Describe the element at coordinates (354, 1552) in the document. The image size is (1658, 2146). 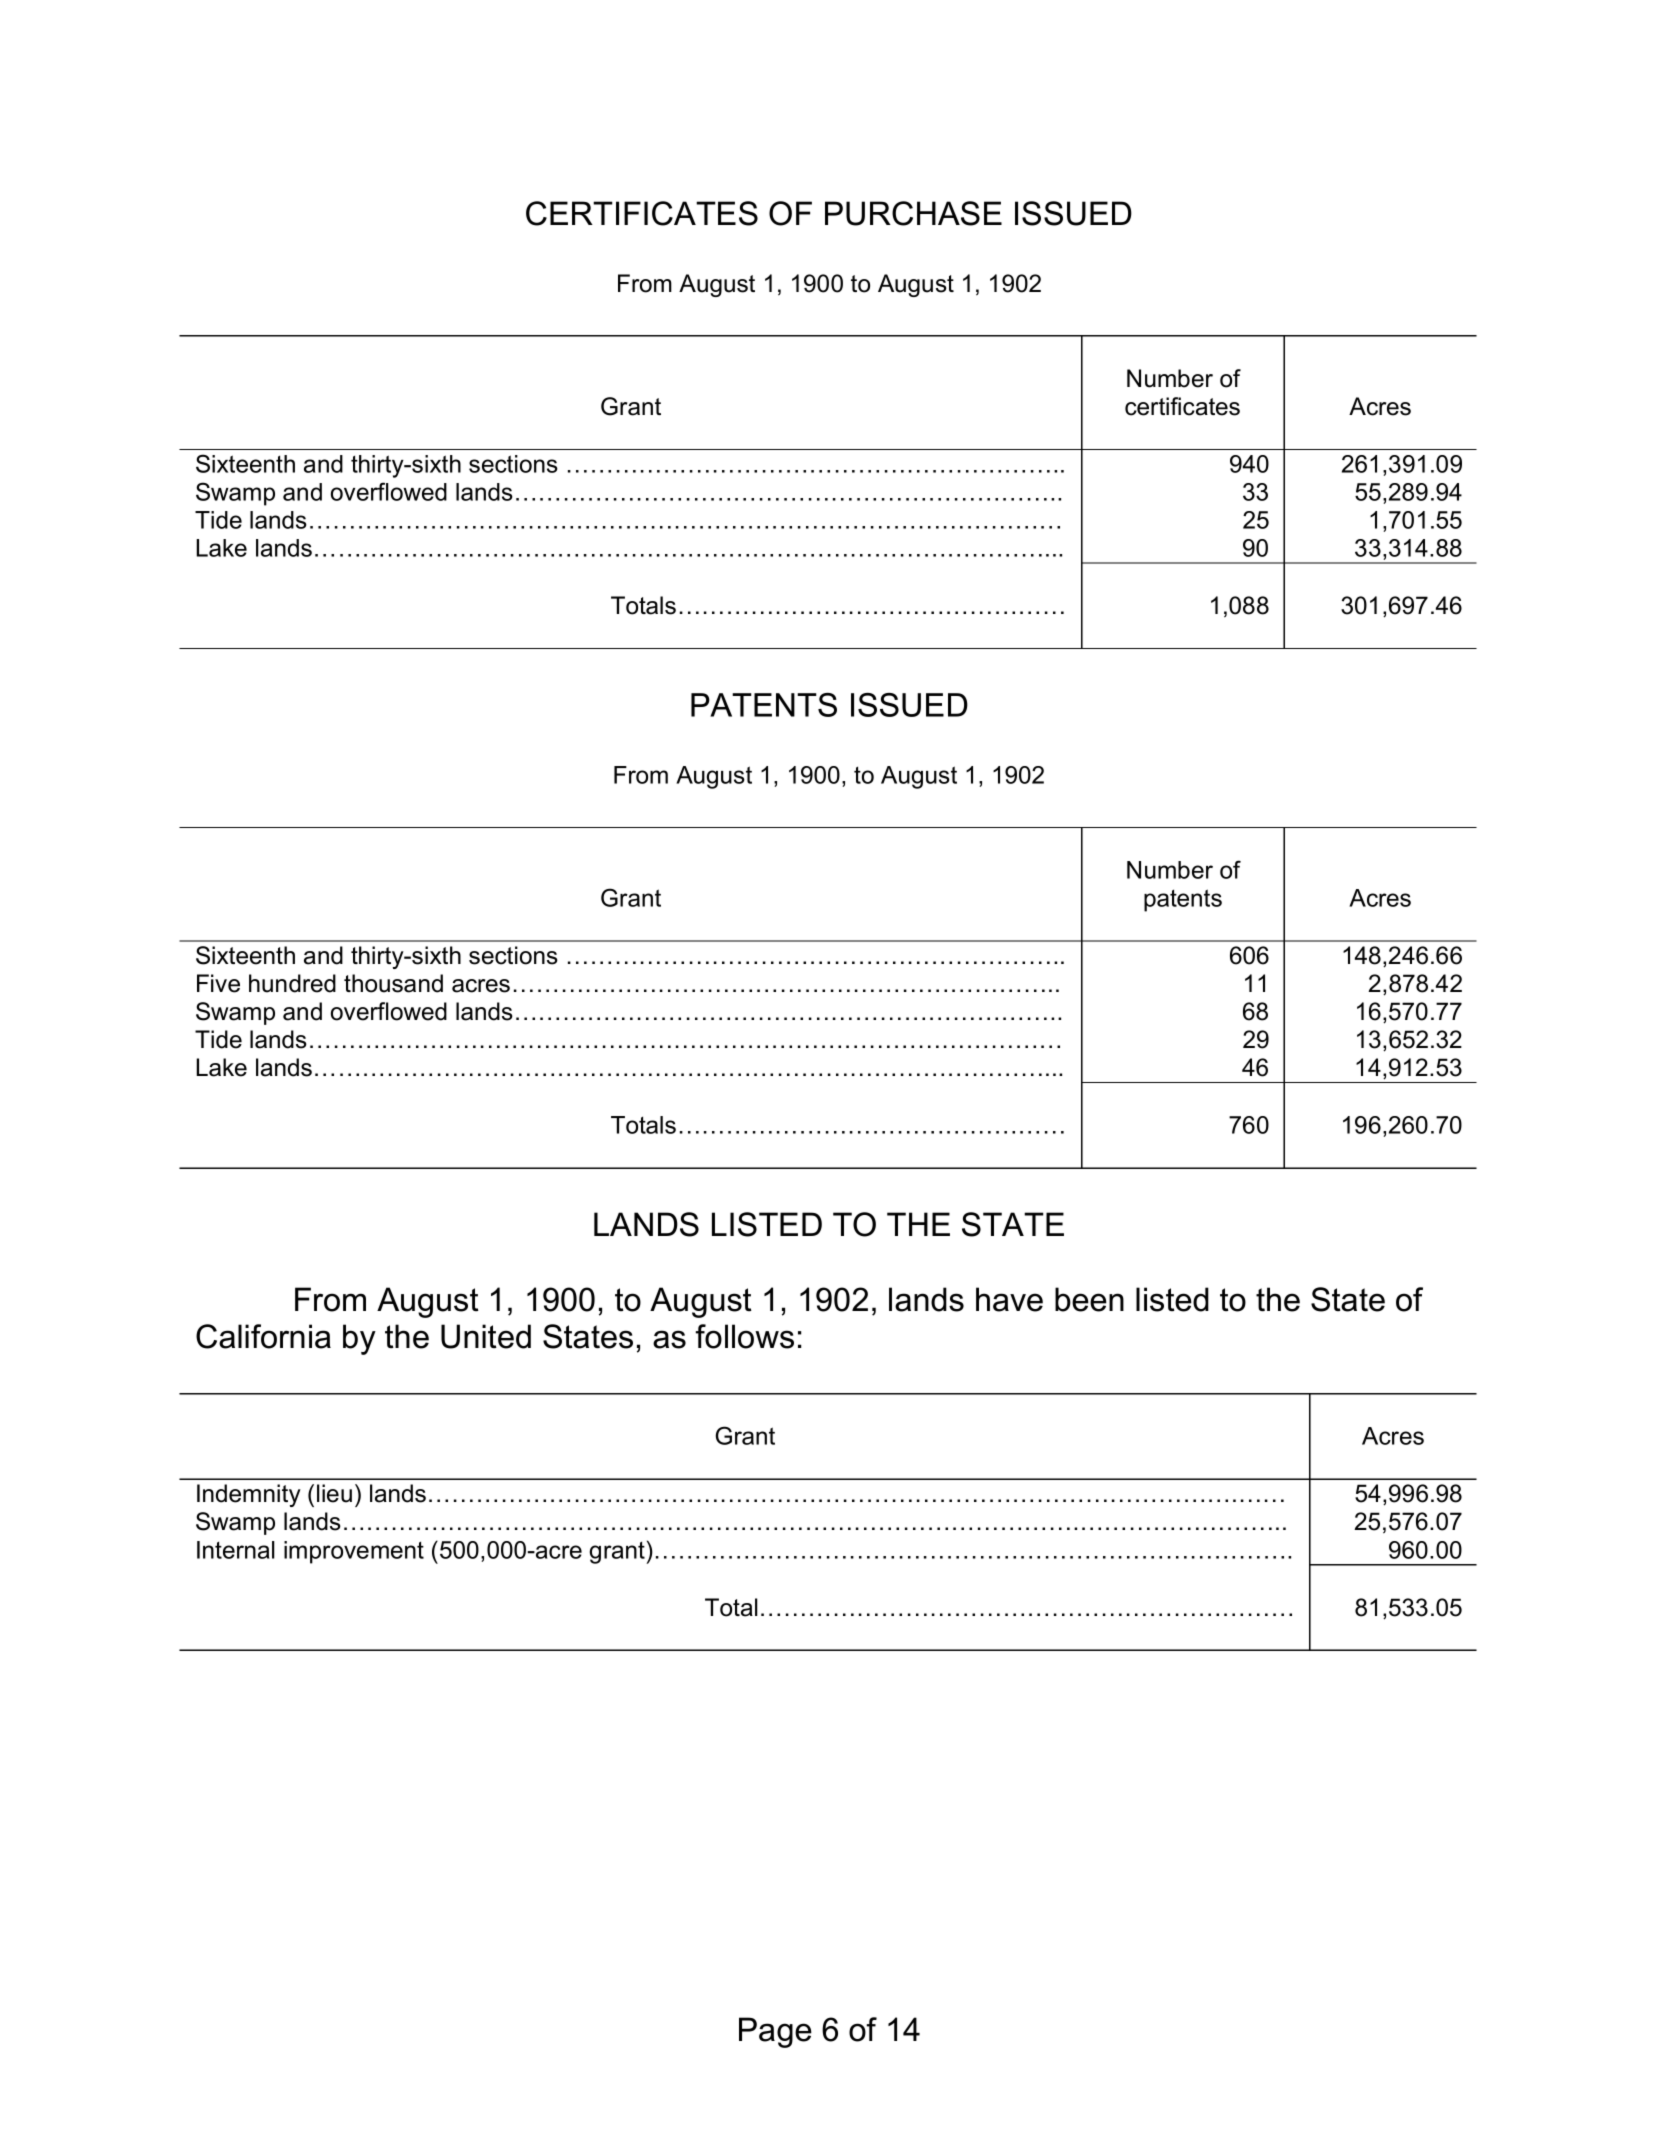
I see `improvement` at that location.
